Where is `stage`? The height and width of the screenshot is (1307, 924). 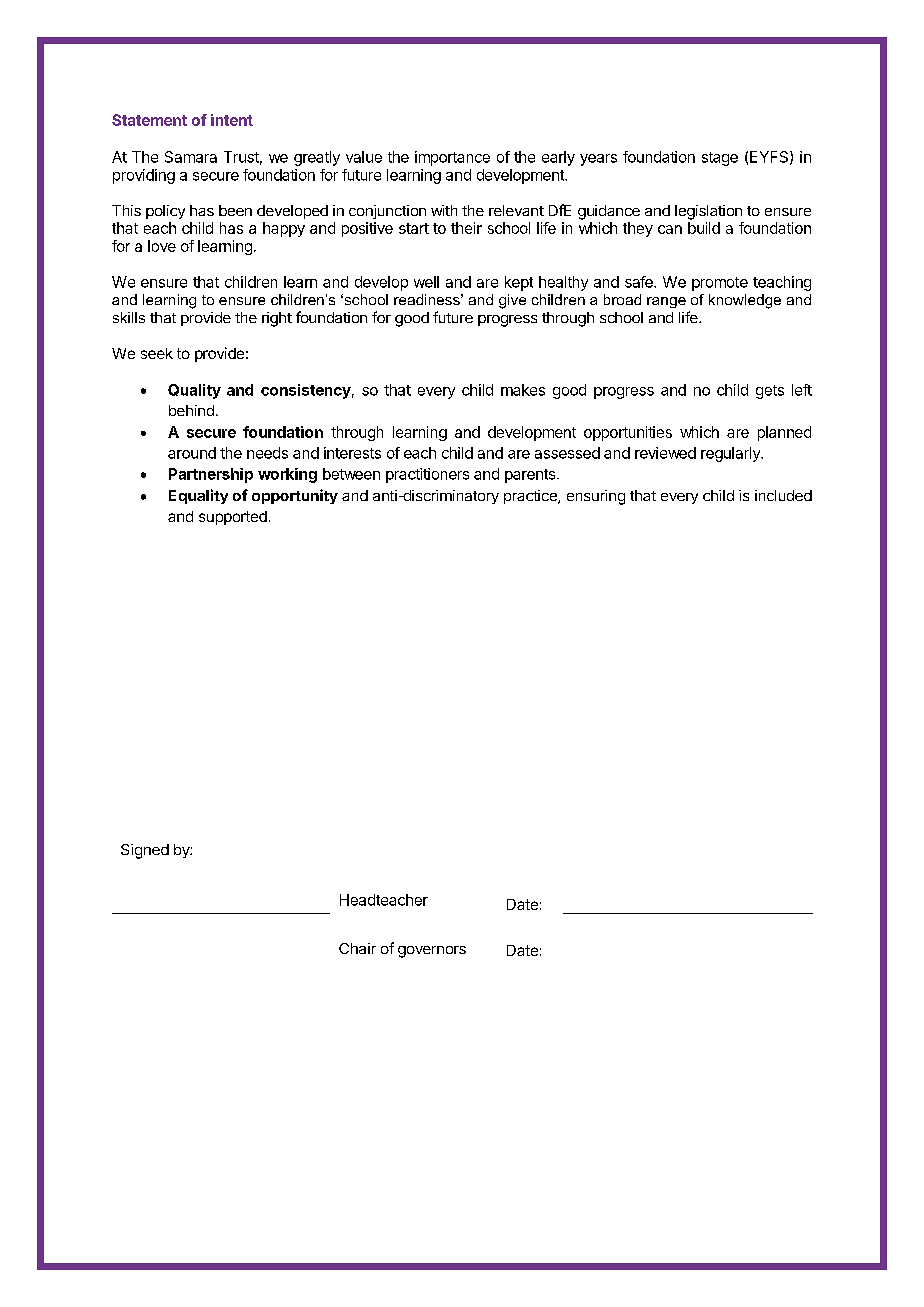 stage is located at coordinates (720, 159).
